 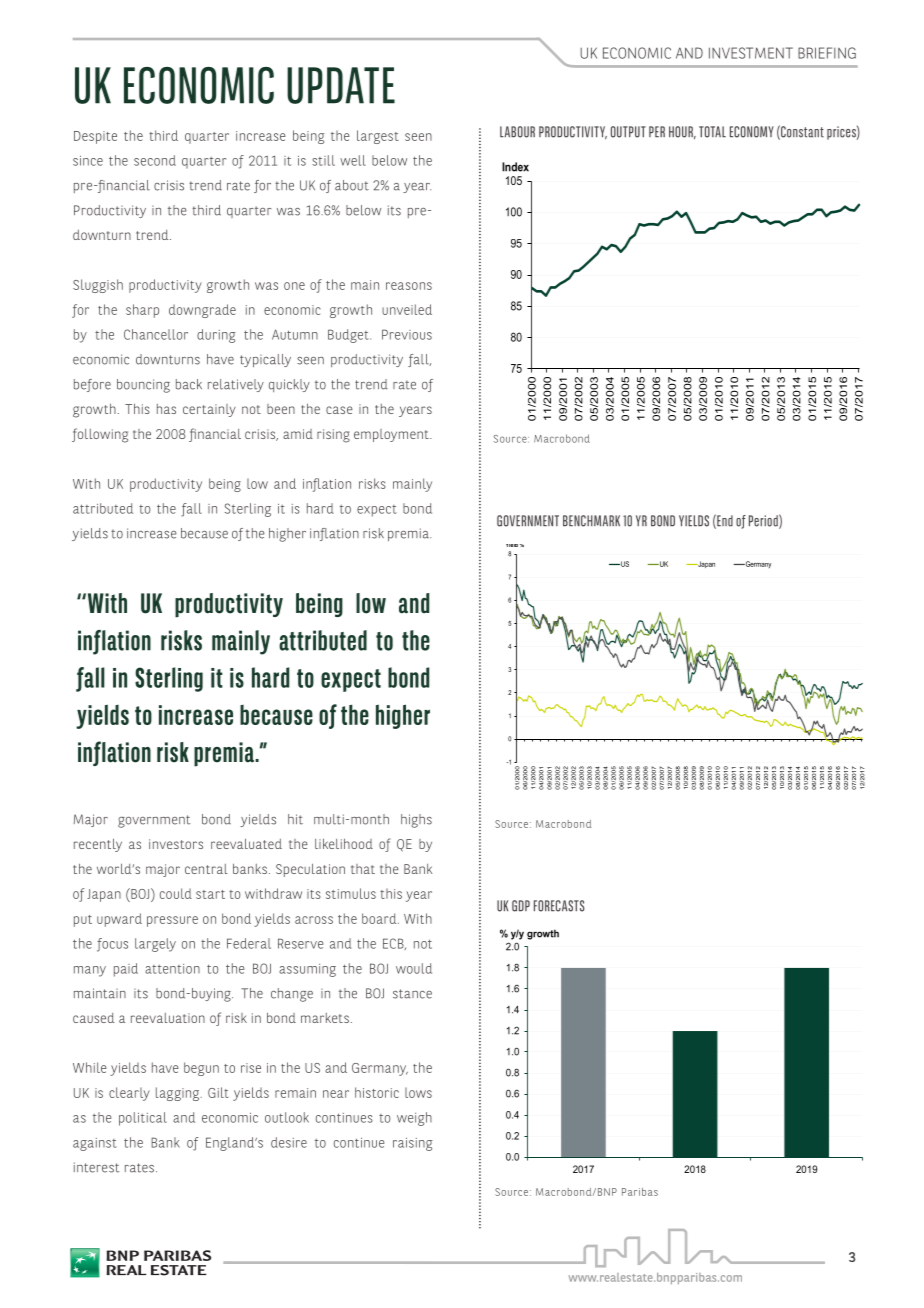 What do you see at coordinates (407, 334) in the screenshot?
I see `Previous` at bounding box center [407, 334].
